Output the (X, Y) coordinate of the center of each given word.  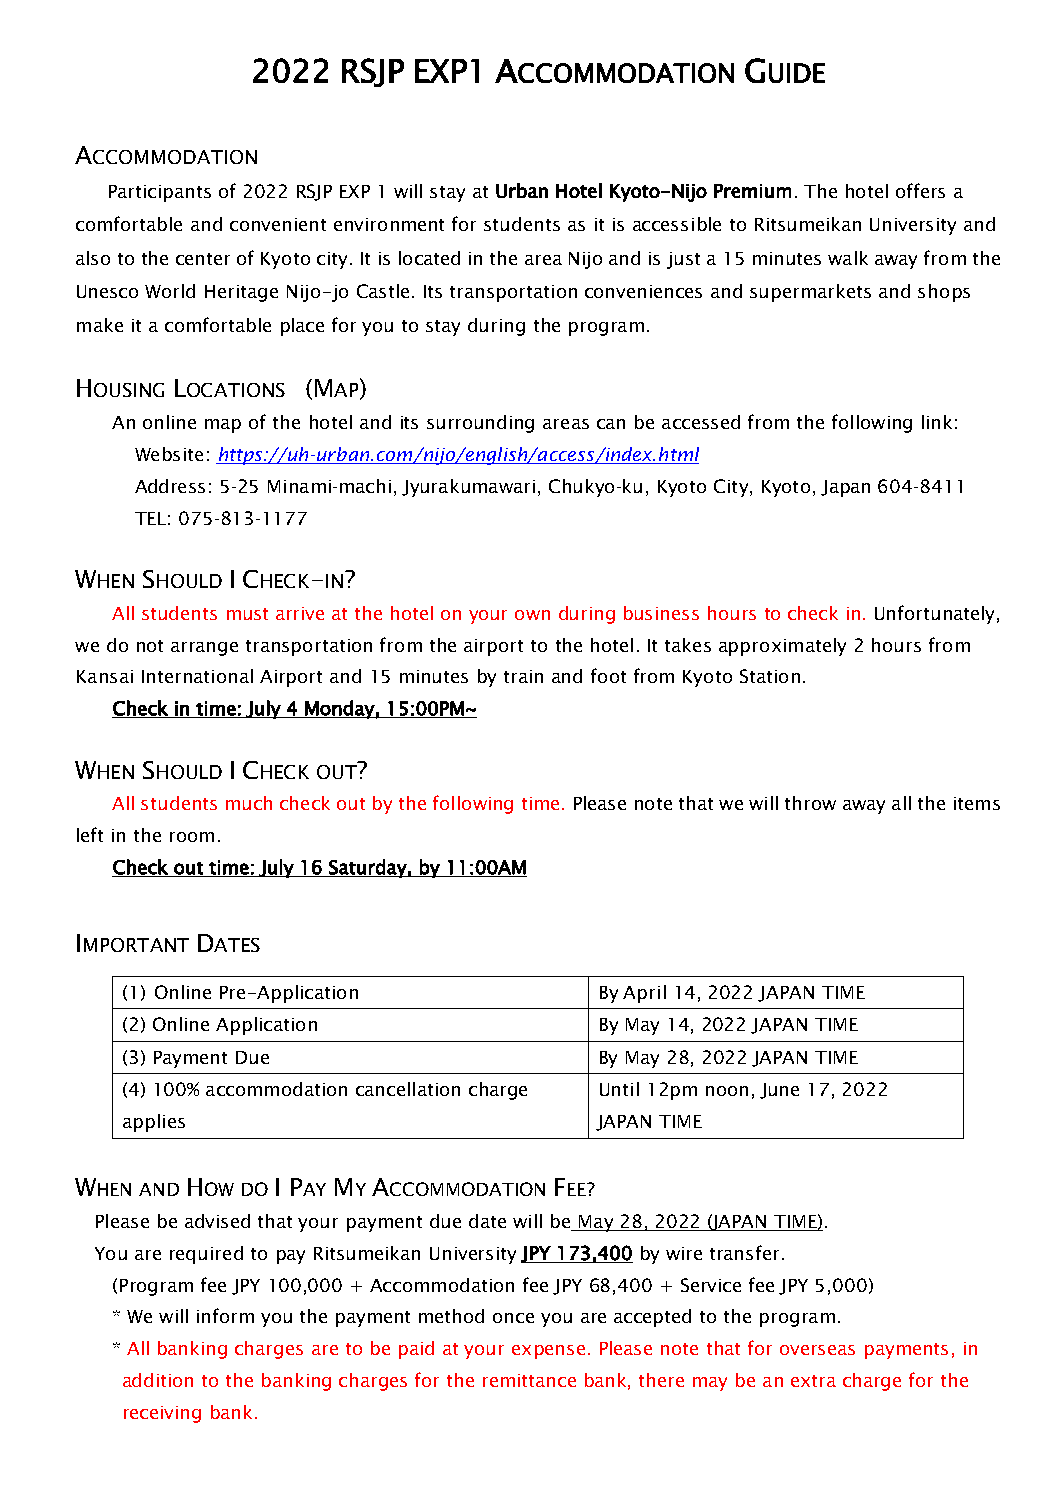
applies (154, 1123)
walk (848, 258)
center (203, 259)
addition (158, 1380)
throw (810, 803)
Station (770, 676)
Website (169, 454)
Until (619, 1089)
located (429, 258)
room (192, 837)
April (644, 994)
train (523, 676)
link (937, 422)
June (779, 1091)
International (197, 676)
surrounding (480, 424)
